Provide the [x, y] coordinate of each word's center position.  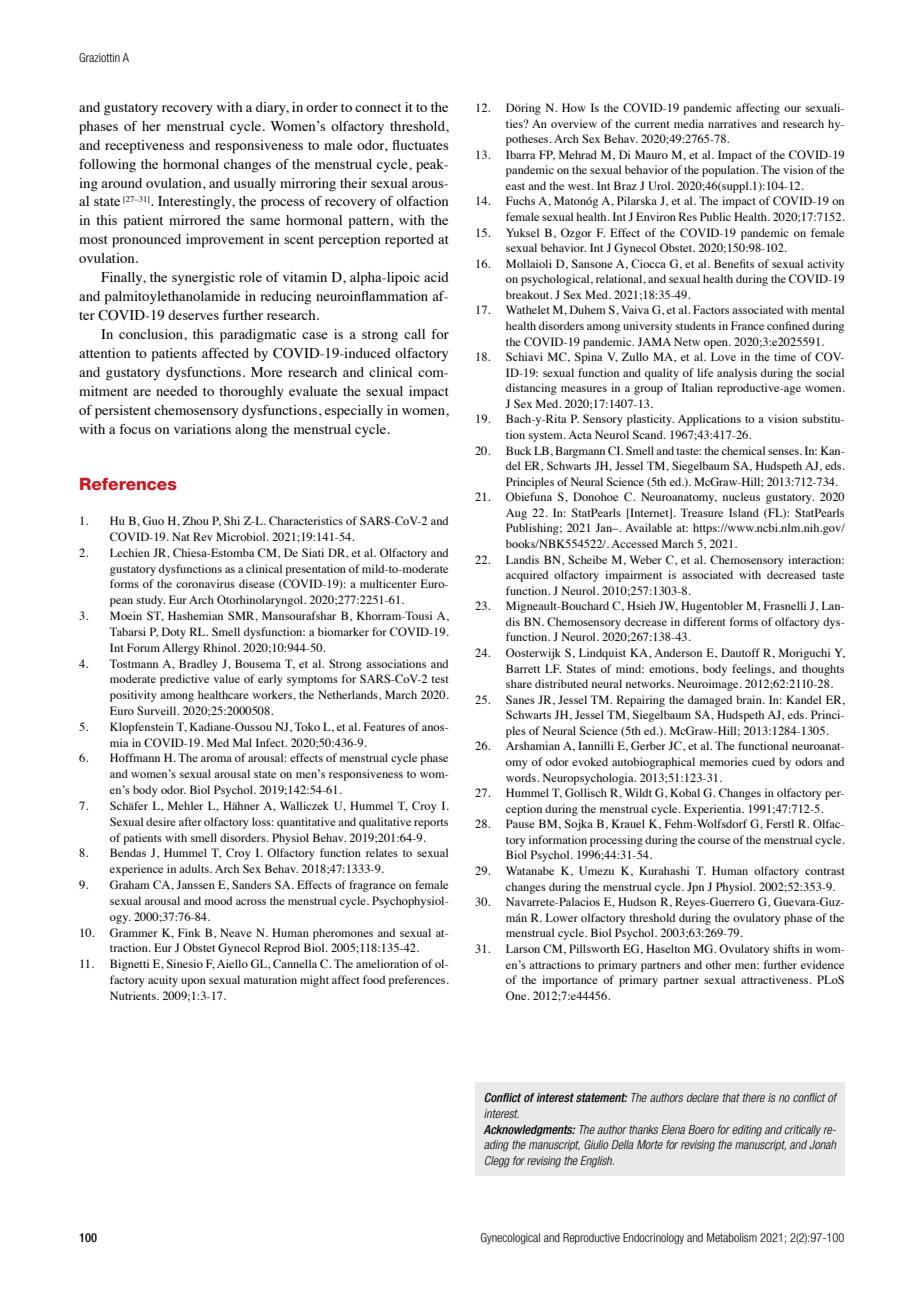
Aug [516, 514]
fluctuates [420, 145]
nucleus [741, 496]
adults [195, 868]
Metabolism [732, 1237]
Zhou [196, 520]
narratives [732, 123]
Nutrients [134, 995]
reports [431, 824]
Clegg [497, 1162]
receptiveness [144, 147]
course [714, 841]
